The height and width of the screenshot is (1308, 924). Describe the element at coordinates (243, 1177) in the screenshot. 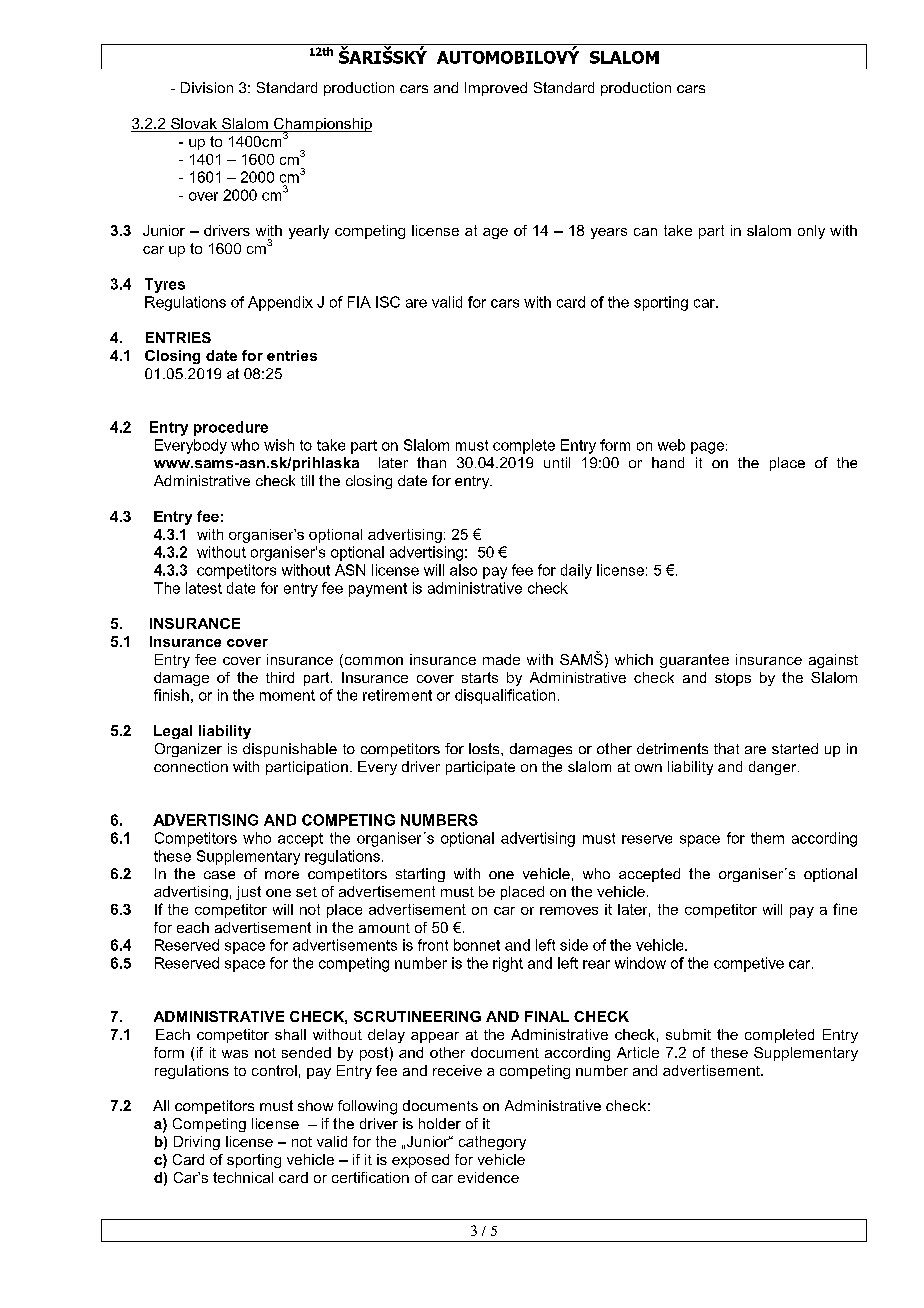

I see `technical` at that location.
